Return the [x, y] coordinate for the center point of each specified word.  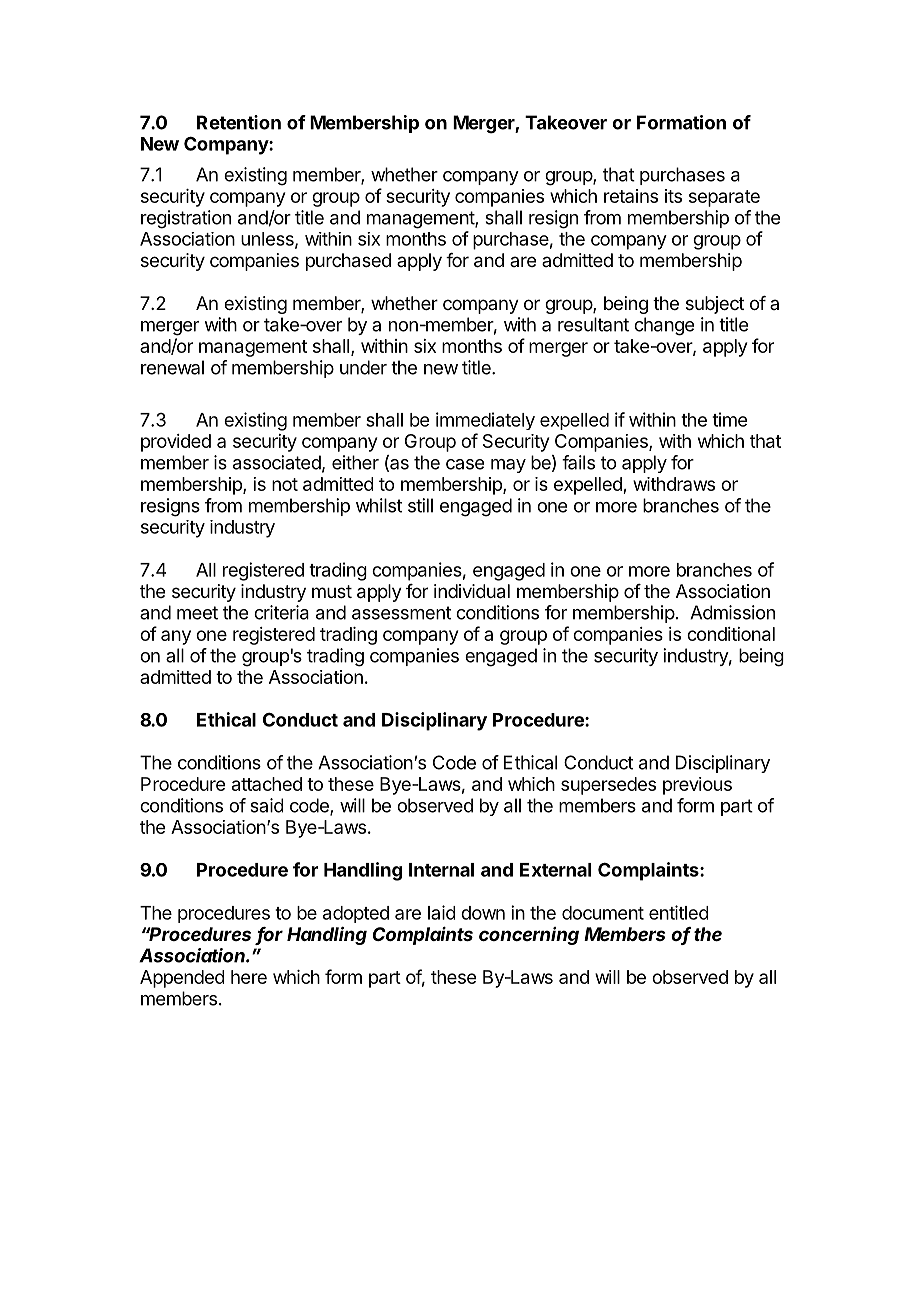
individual [472, 591]
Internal [441, 870]
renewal [172, 367]
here [249, 977]
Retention [239, 122]
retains [631, 196]
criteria [281, 612]
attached [267, 784]
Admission [732, 612]
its [673, 196]
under [363, 367]
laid [441, 912]
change [664, 326]
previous [697, 786]
